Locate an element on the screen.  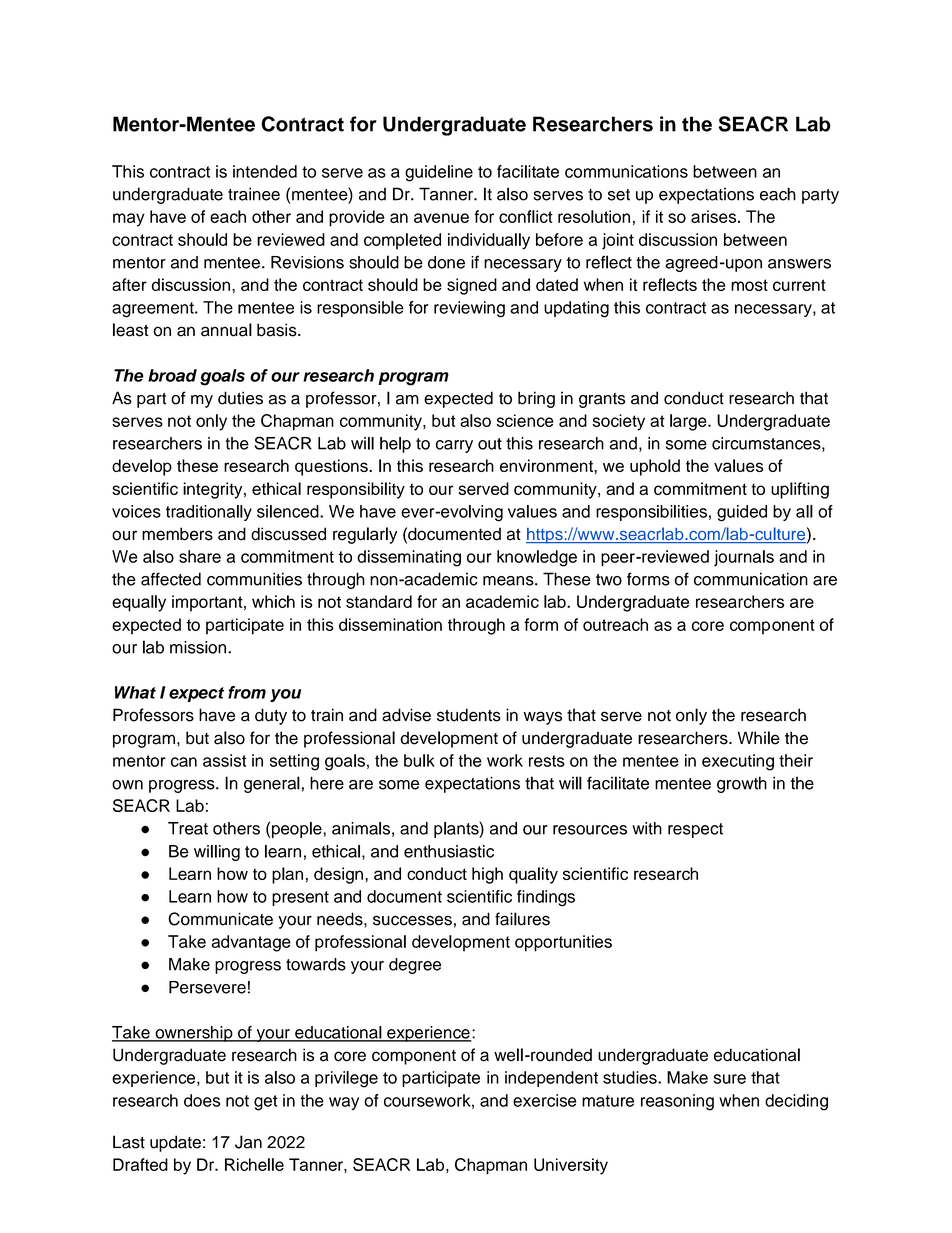
respect is located at coordinates (695, 830).
